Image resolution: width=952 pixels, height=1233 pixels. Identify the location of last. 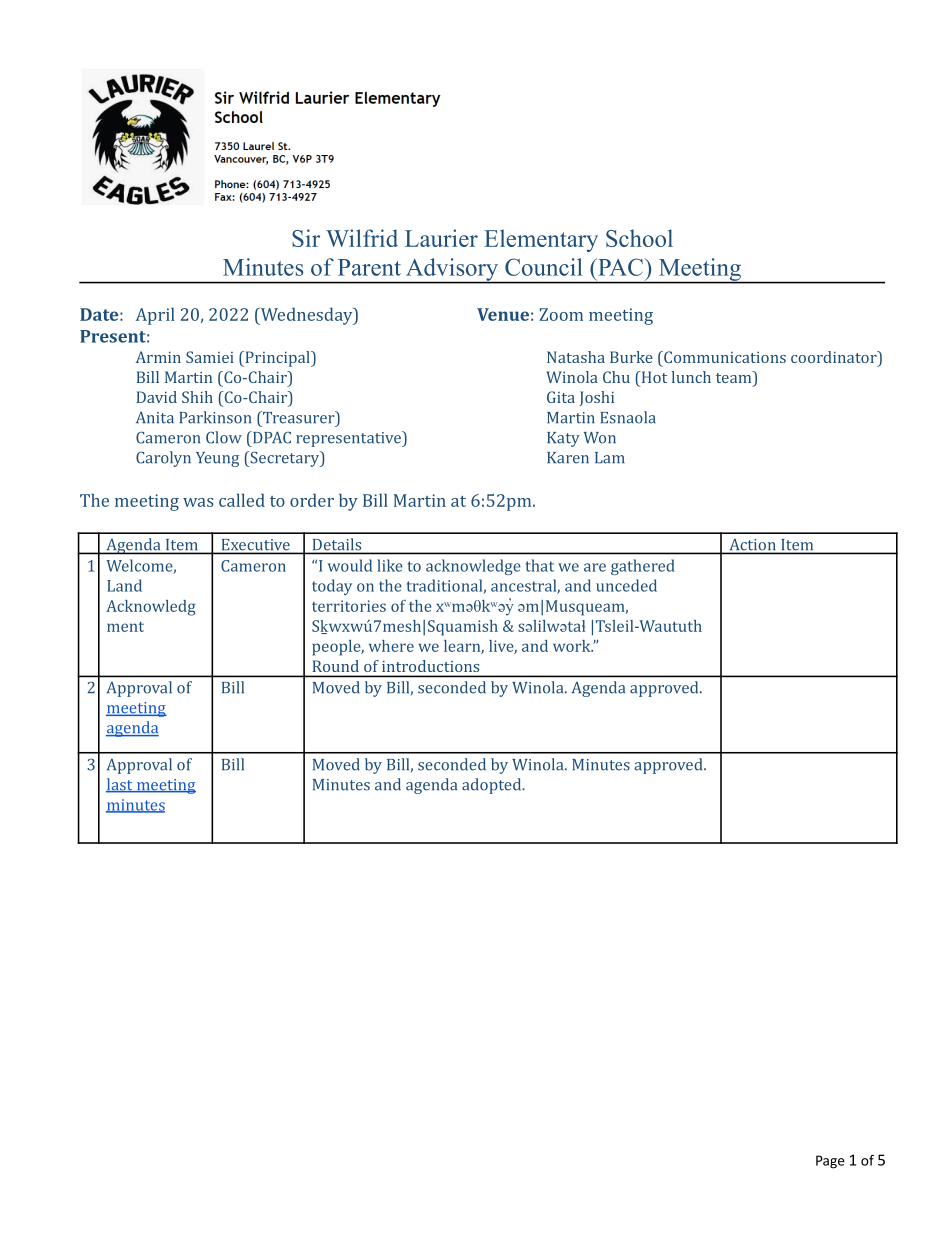
(120, 785).
